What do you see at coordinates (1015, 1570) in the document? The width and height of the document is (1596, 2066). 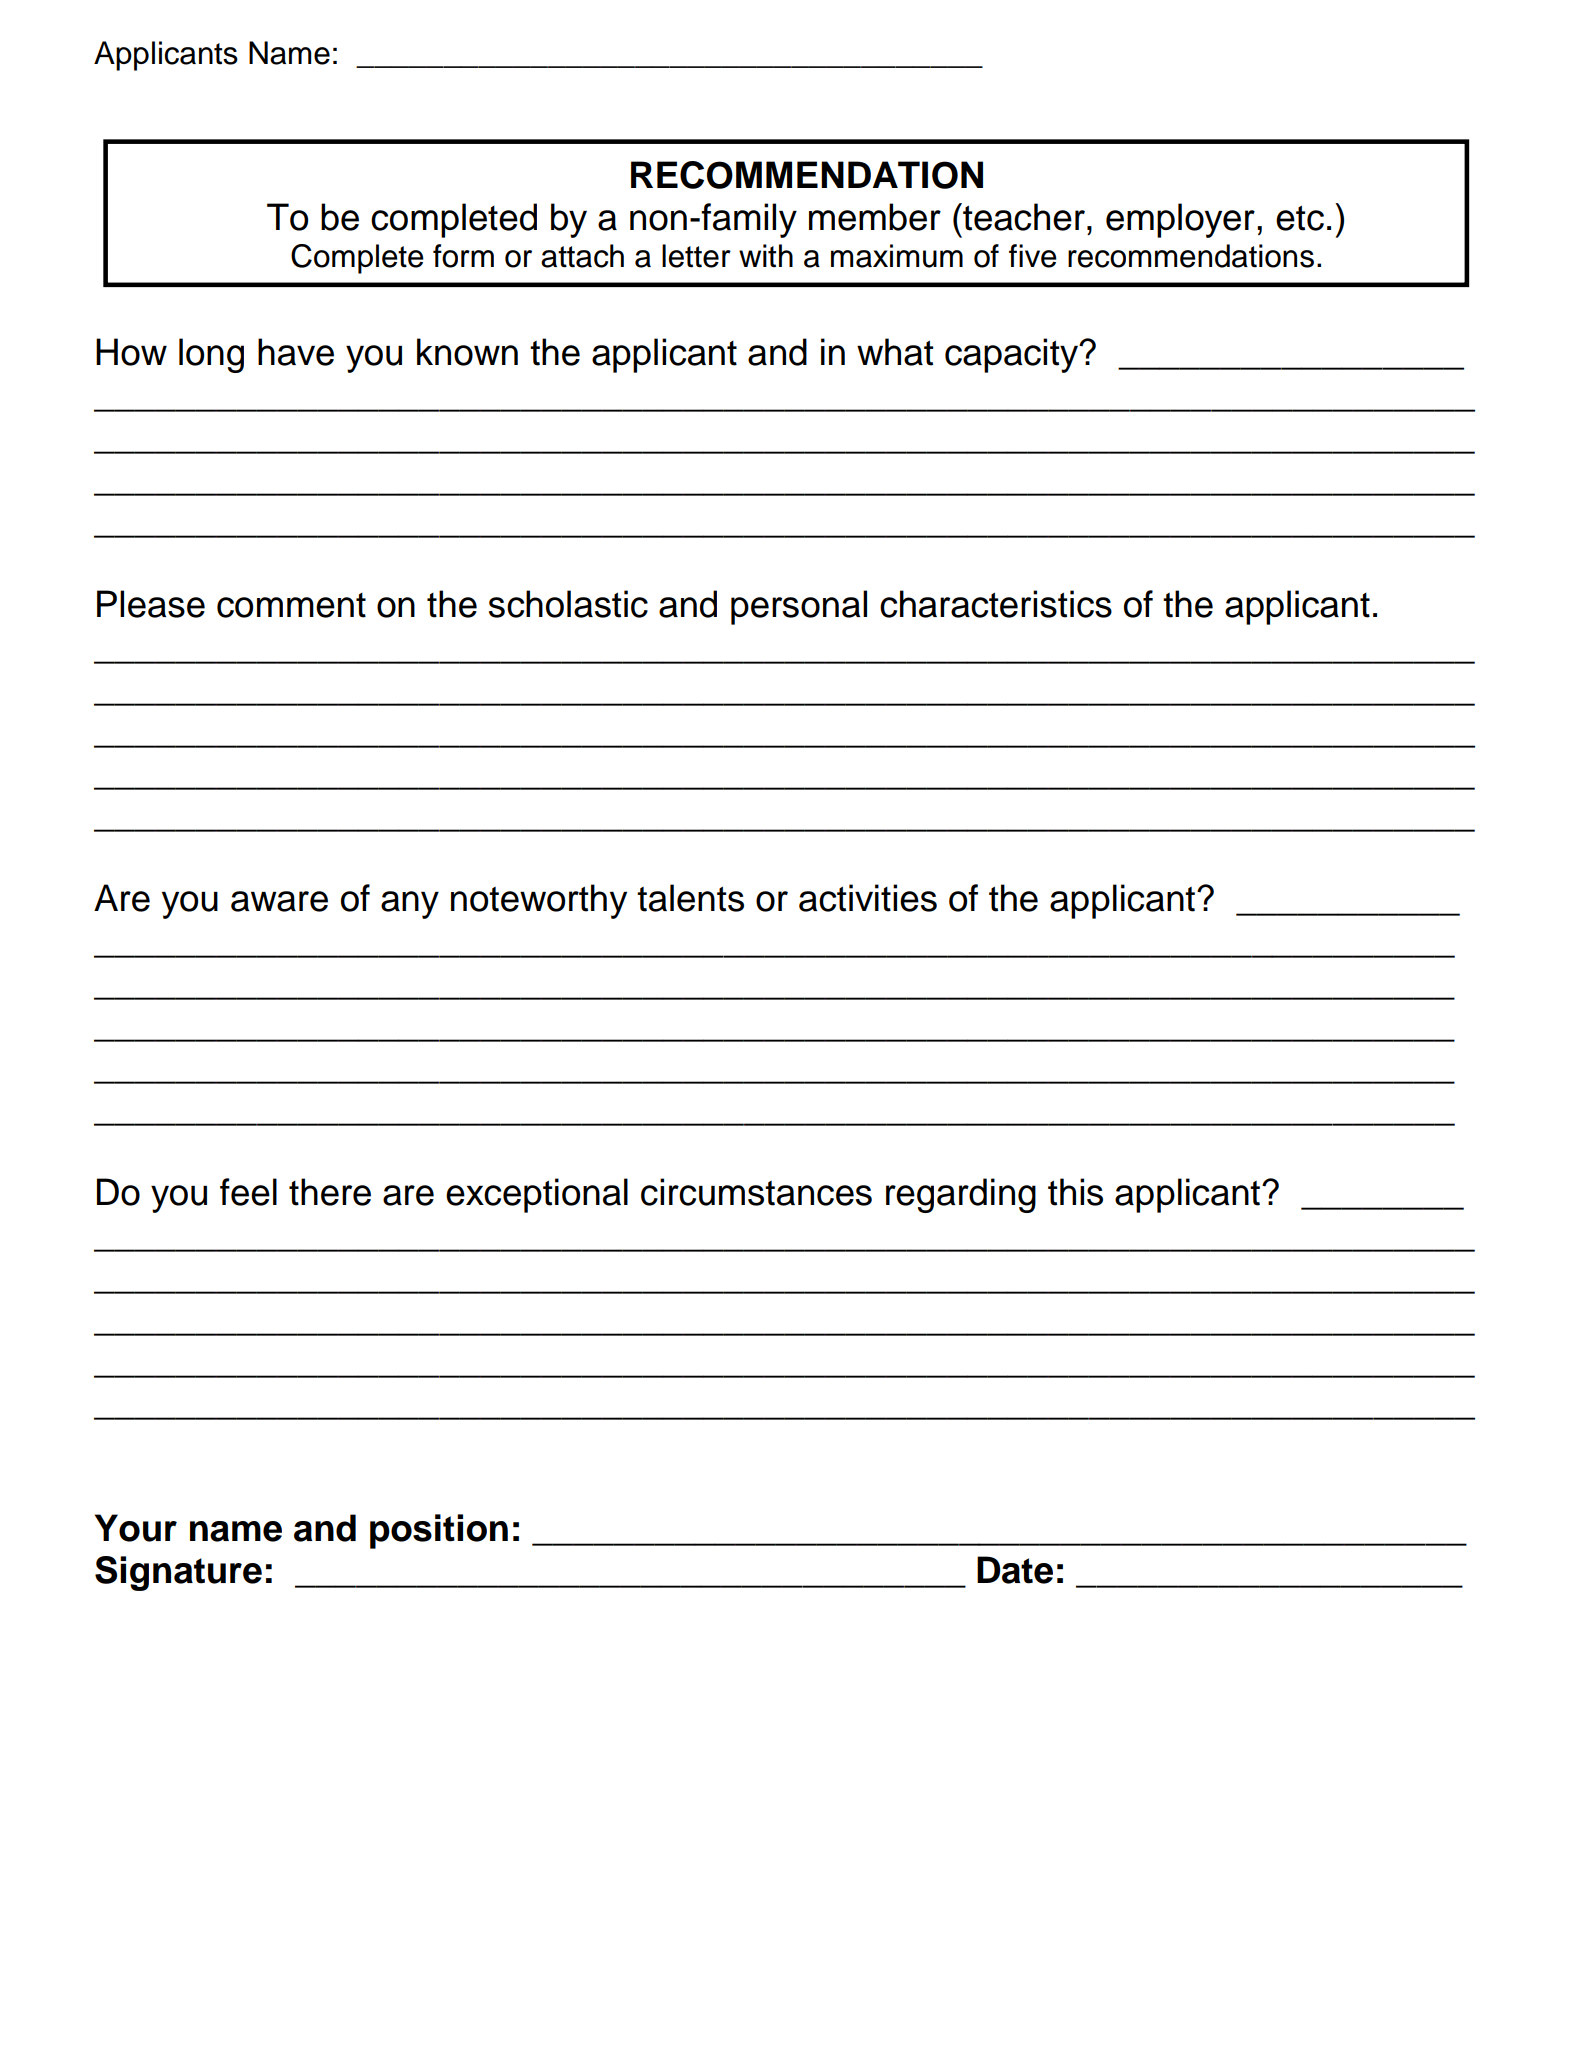 I see `Date` at bounding box center [1015, 1570].
